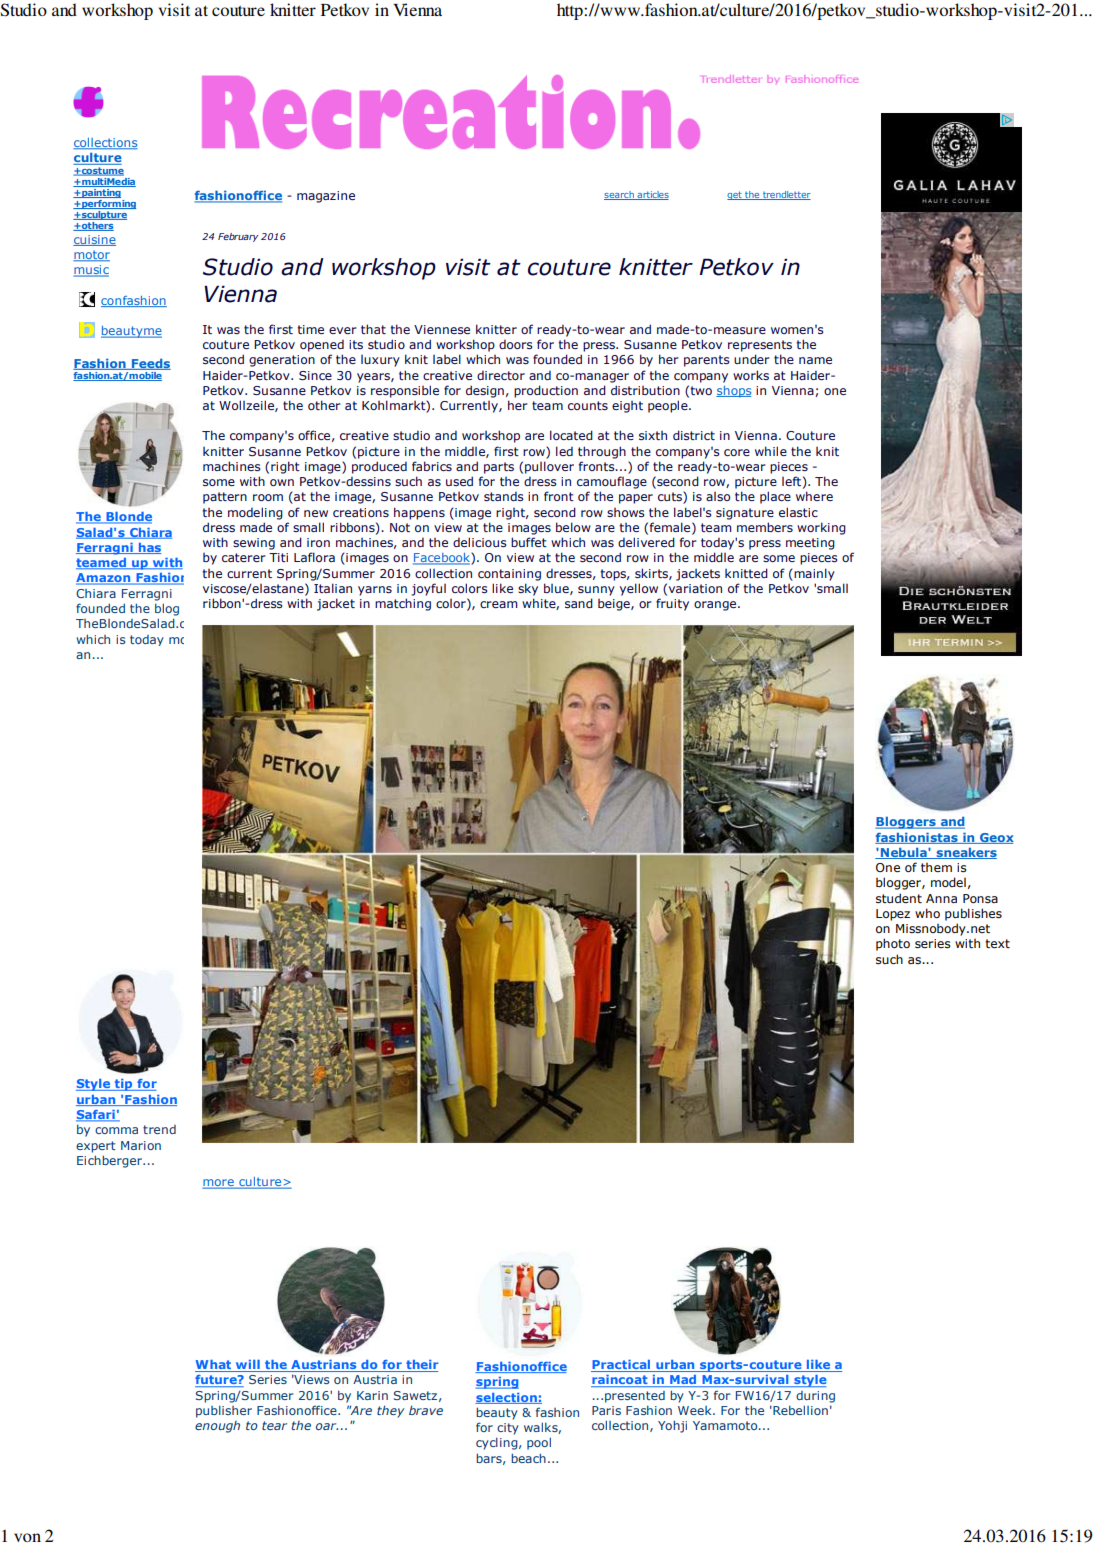 The image size is (1093, 1547). I want to click on get, so click(735, 195).
